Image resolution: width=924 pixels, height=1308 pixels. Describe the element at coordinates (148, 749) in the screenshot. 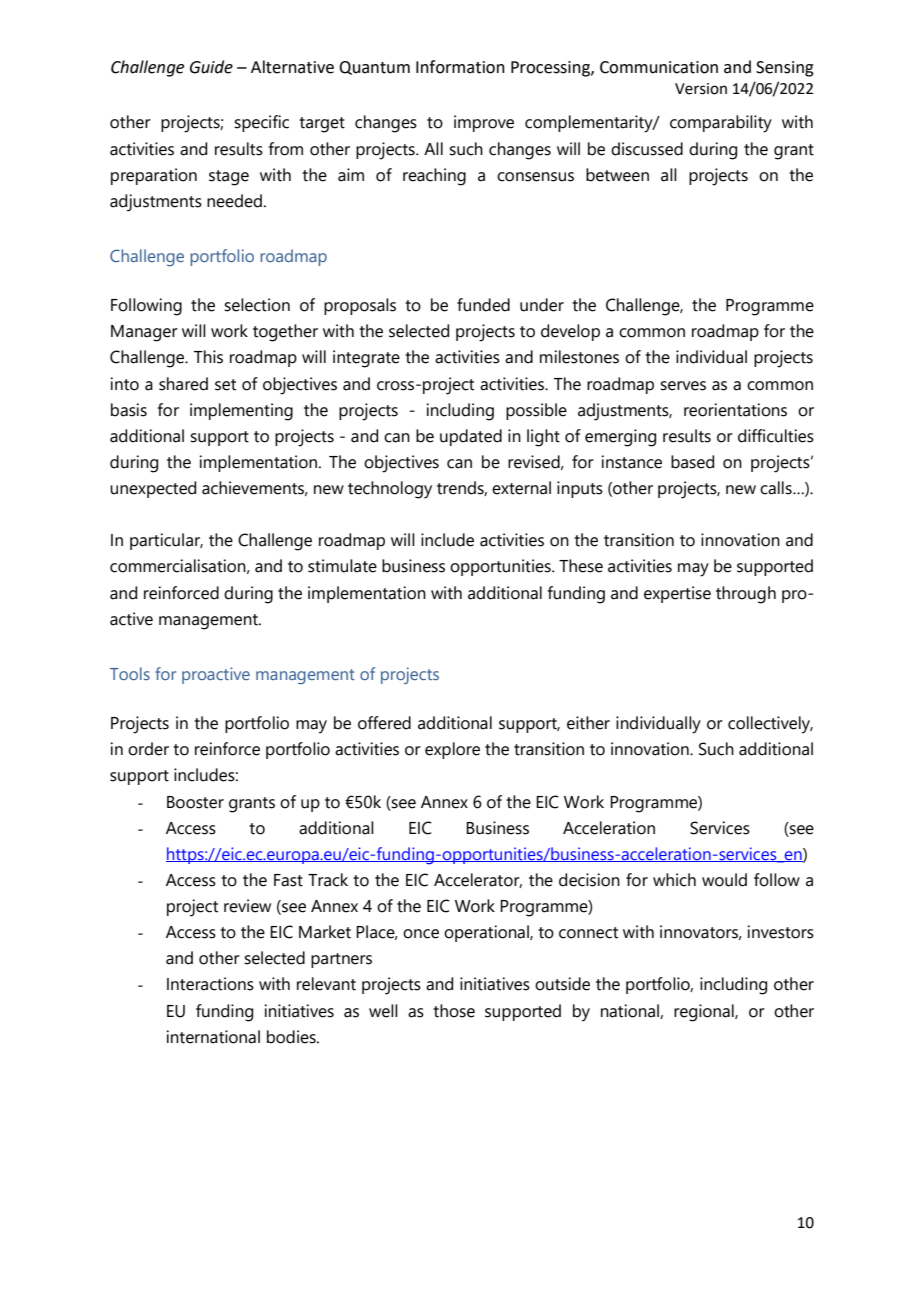

I see `order` at that location.
